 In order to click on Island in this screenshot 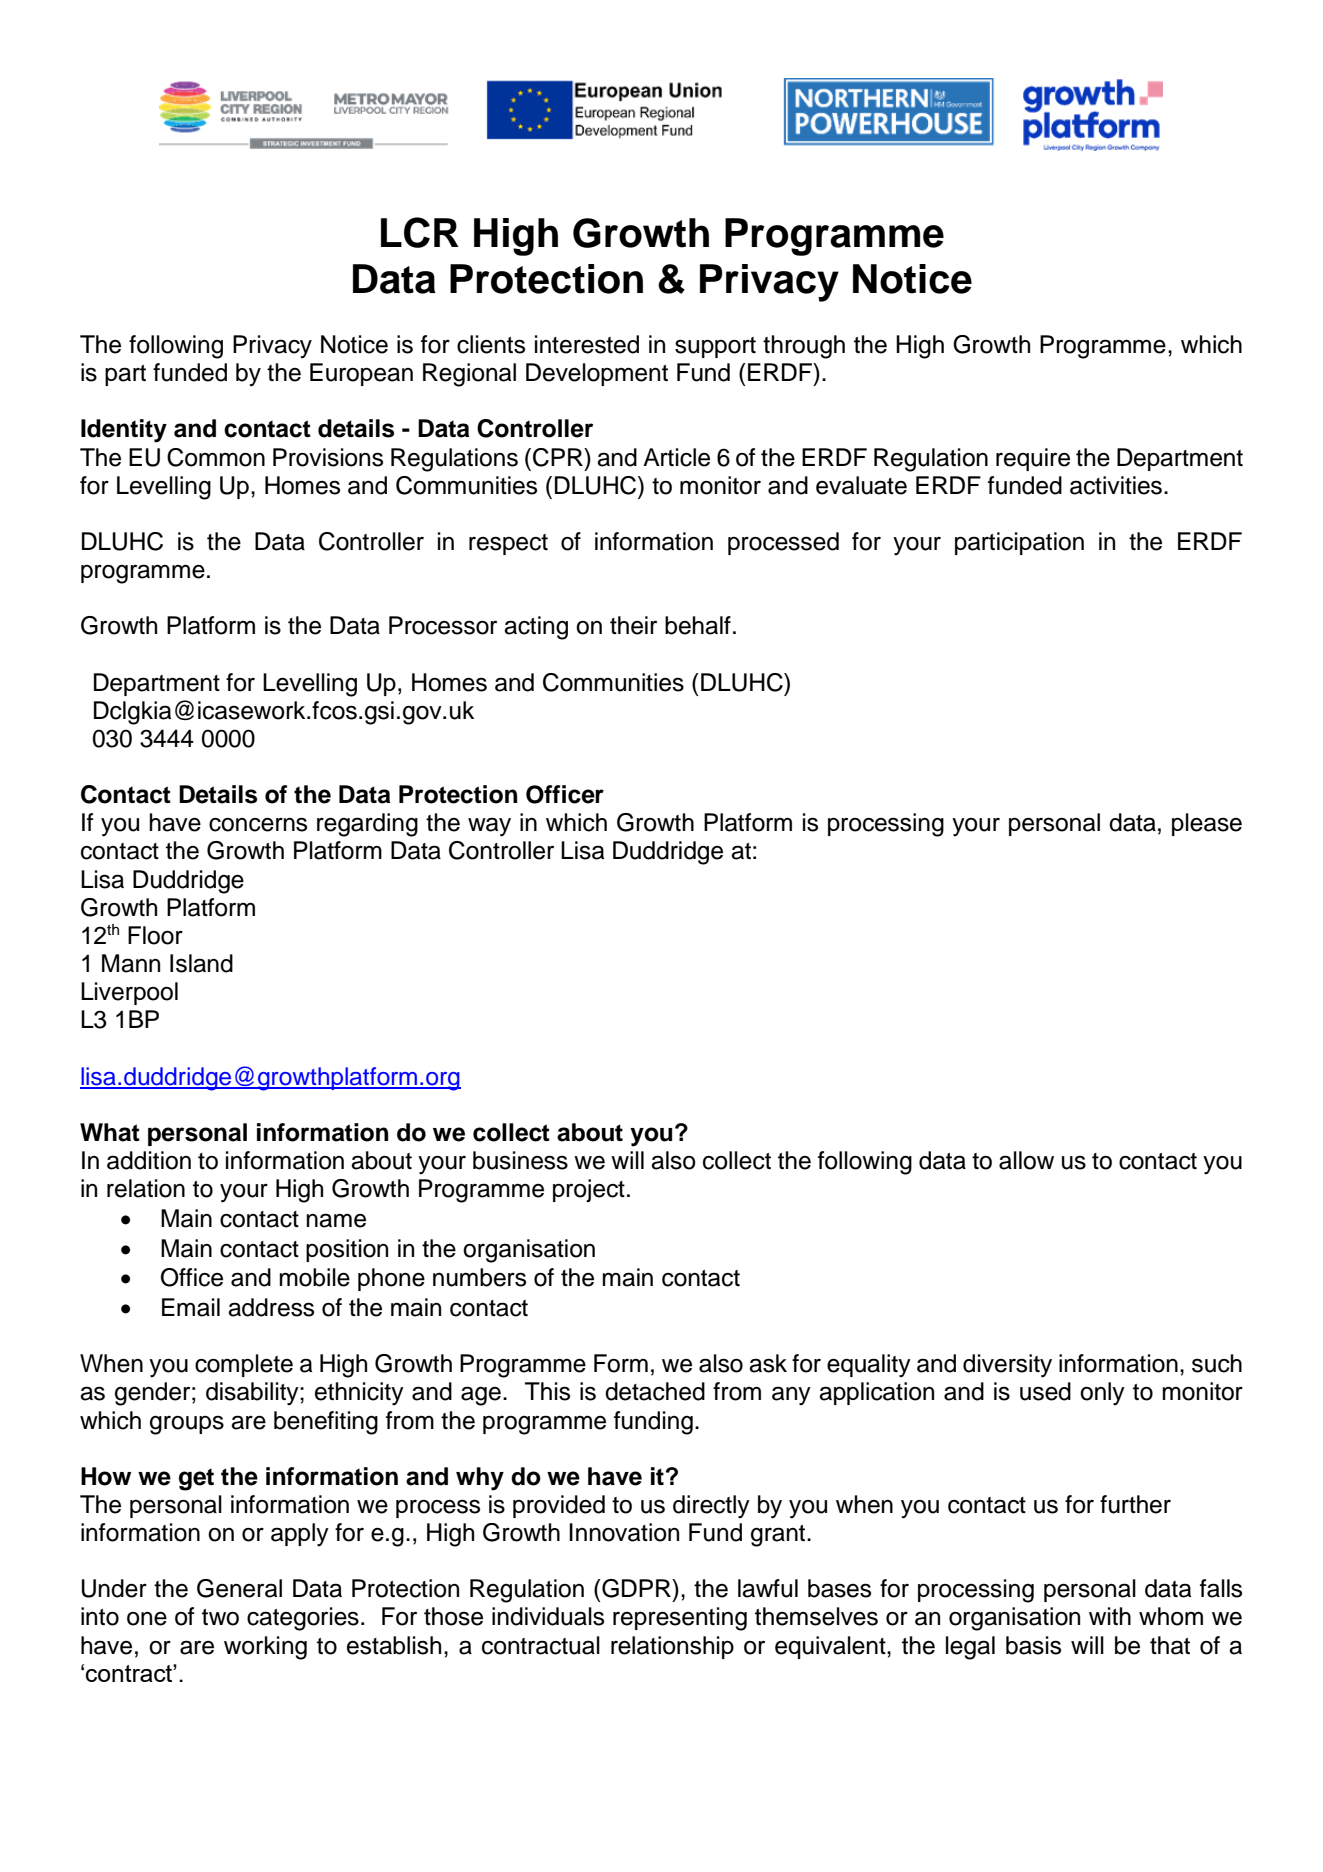, I will do `click(201, 963)`.
